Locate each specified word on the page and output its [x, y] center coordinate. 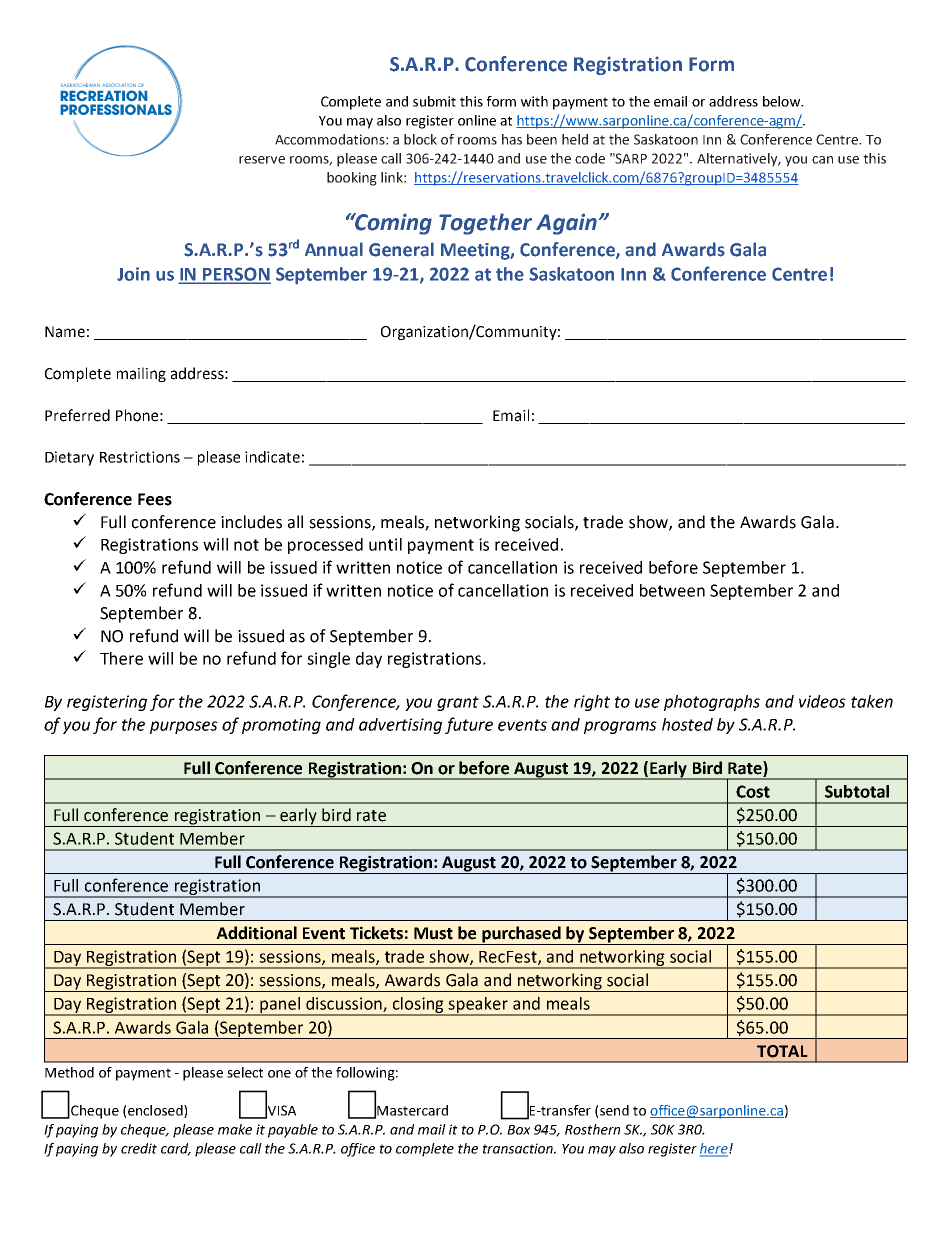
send [614, 1110]
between [672, 590]
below [783, 101]
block [420, 139]
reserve [262, 160]
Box [518, 1130]
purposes [184, 727]
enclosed [156, 1111]
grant [458, 703]
